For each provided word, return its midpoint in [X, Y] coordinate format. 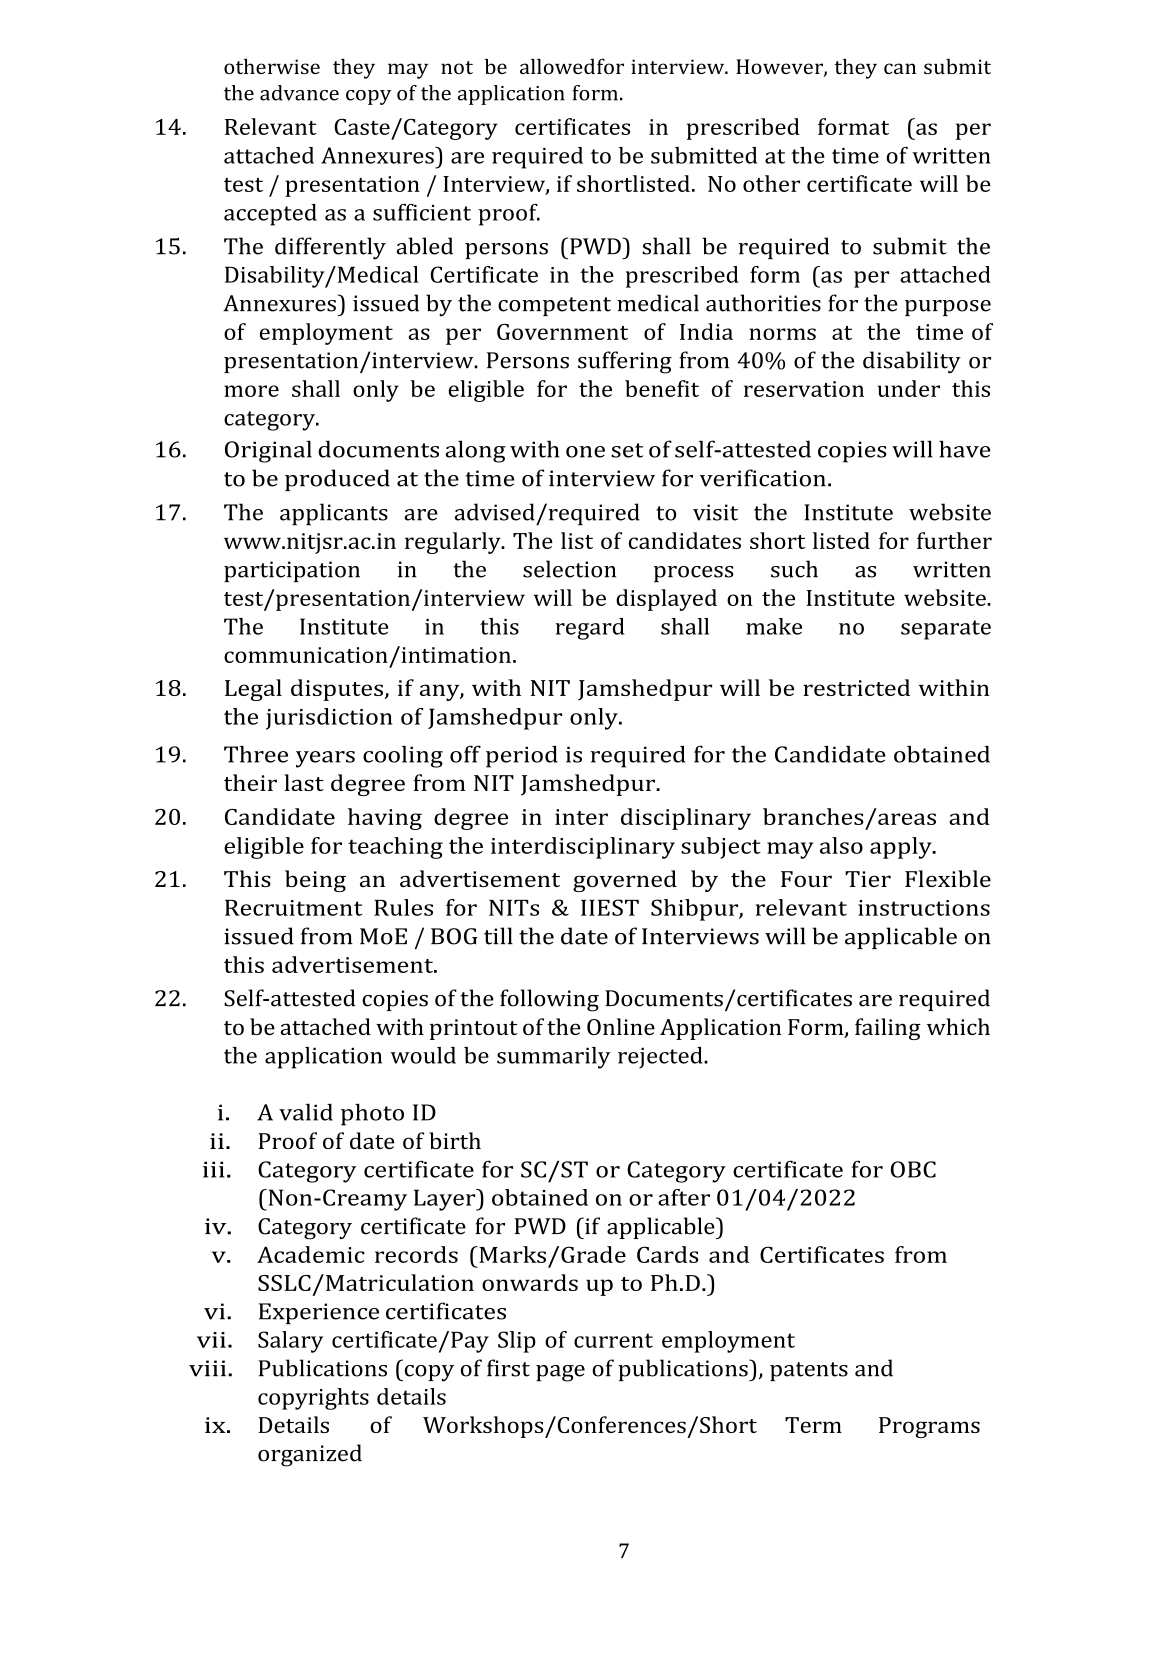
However [780, 68]
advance [299, 93]
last [304, 782]
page [560, 1373]
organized [310, 1455]
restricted [856, 687]
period [522, 757]
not [457, 67]
